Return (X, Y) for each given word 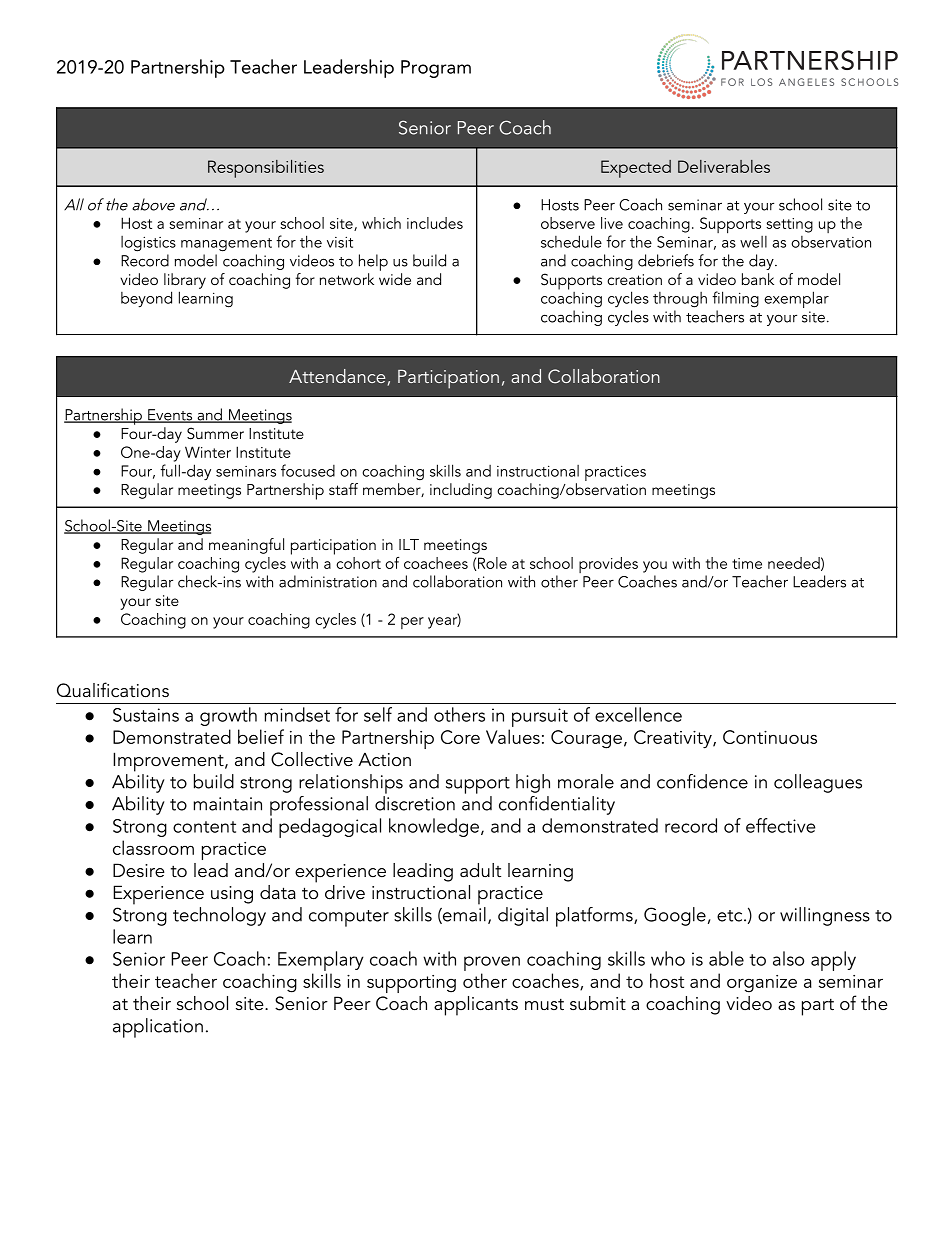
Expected (636, 169)
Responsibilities (266, 169)
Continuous (770, 737)
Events (170, 416)
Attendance (338, 377)
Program (436, 69)
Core (460, 737)
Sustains (146, 715)
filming (735, 299)
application (158, 1028)
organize (762, 984)
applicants (476, 1006)
